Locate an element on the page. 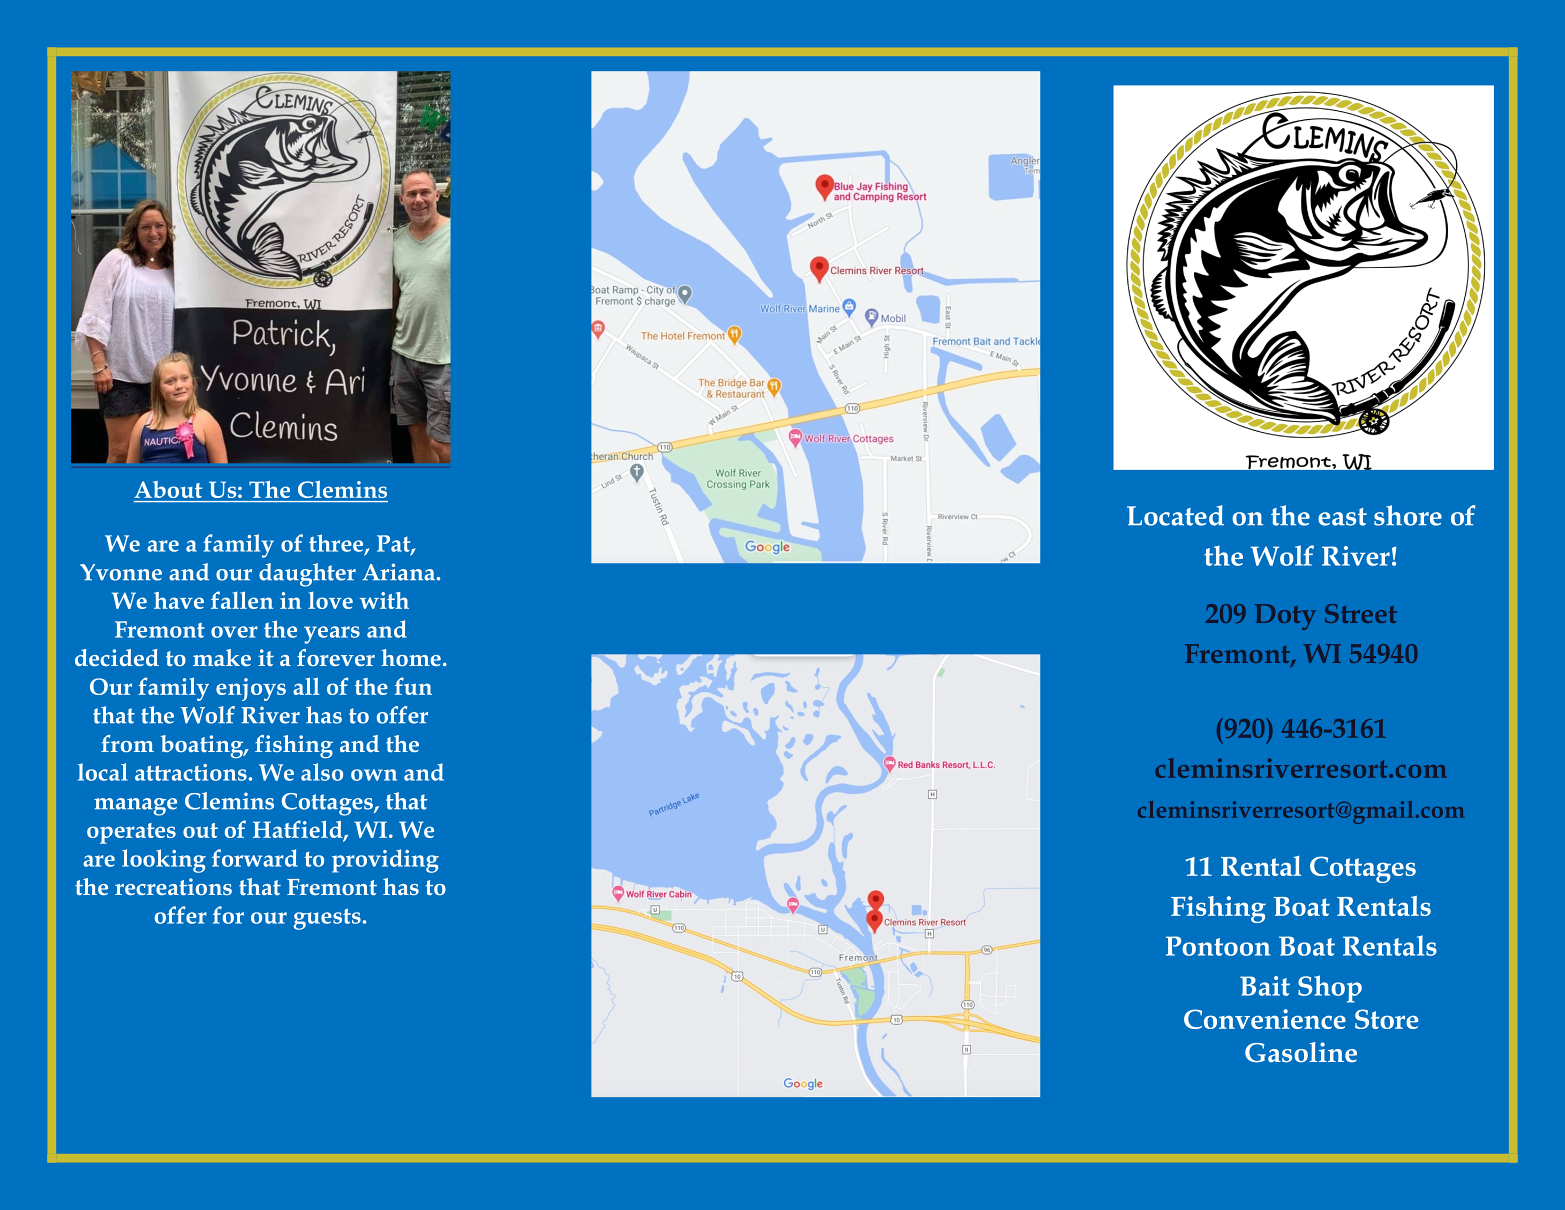 This document has height=1210, width=1565. Located is located at coordinates (1175, 515).
